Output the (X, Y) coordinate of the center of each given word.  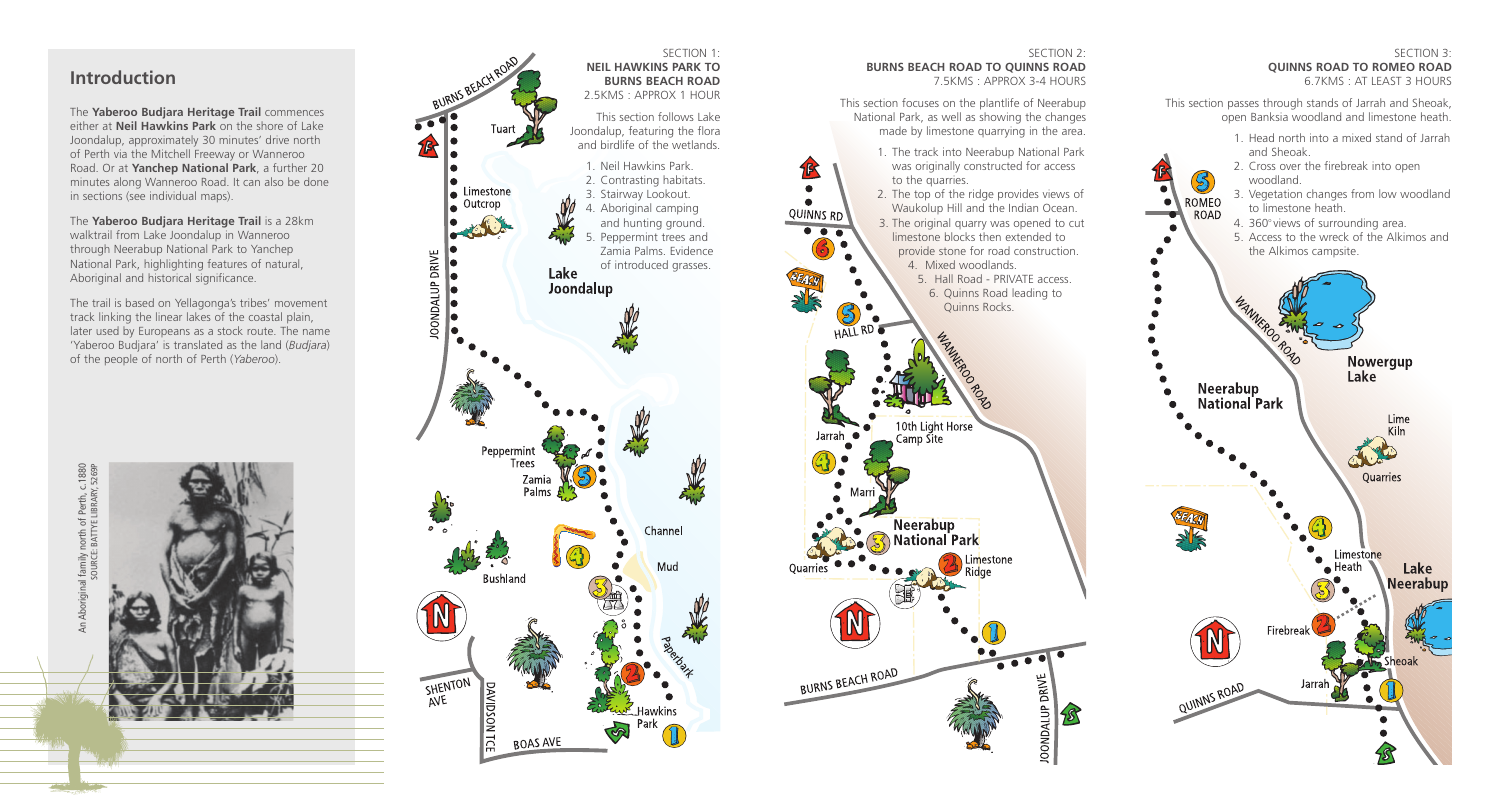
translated (198, 344)
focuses (920, 102)
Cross (1262, 165)
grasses (691, 267)
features (227, 263)
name (316, 332)
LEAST (1386, 81)
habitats (684, 179)
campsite (1335, 252)
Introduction (123, 77)
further (290, 167)
